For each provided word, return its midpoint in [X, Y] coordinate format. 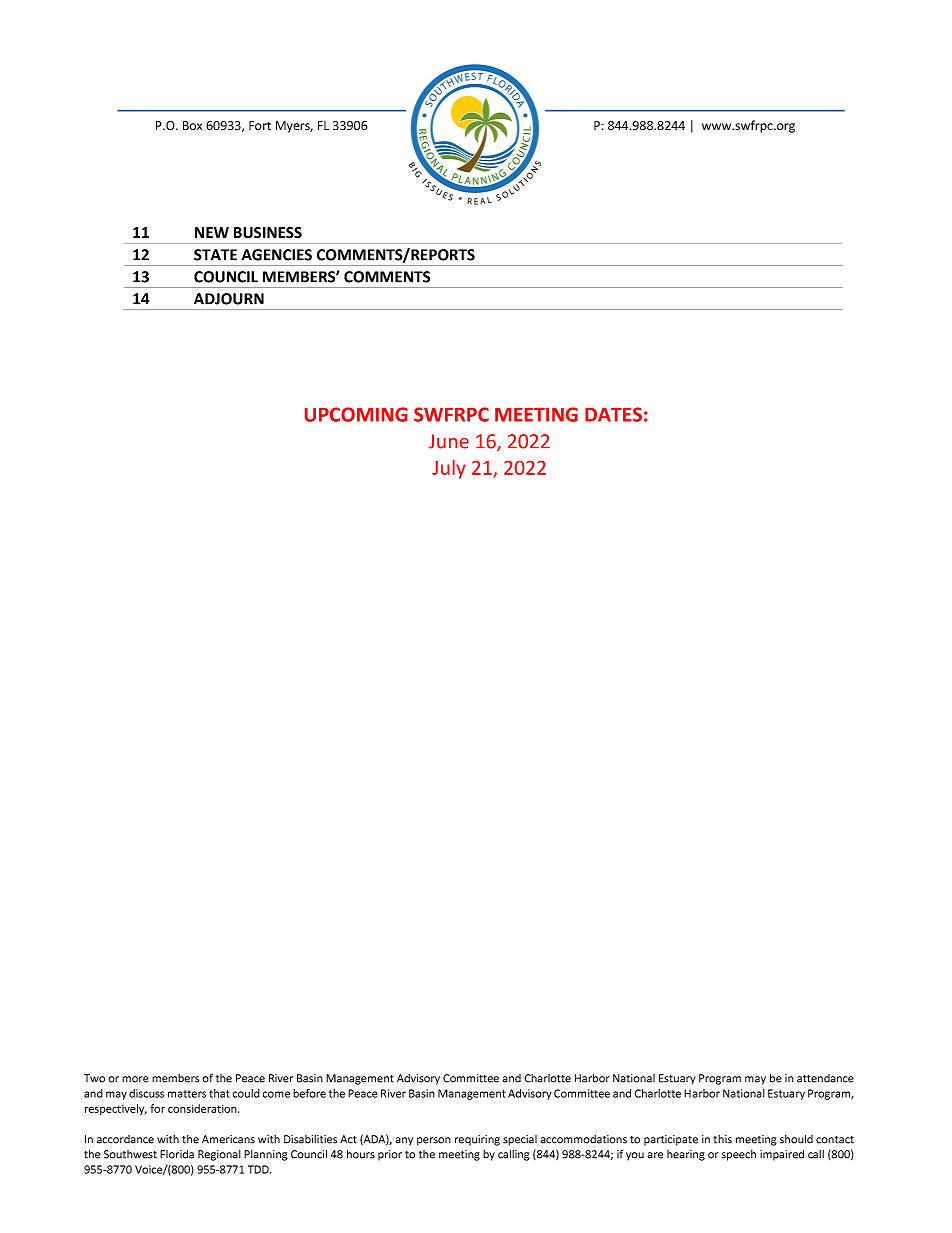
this [722, 1139]
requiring [477, 1140]
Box [192, 125]
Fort [260, 125]
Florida [177, 1154]
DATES [613, 414]
